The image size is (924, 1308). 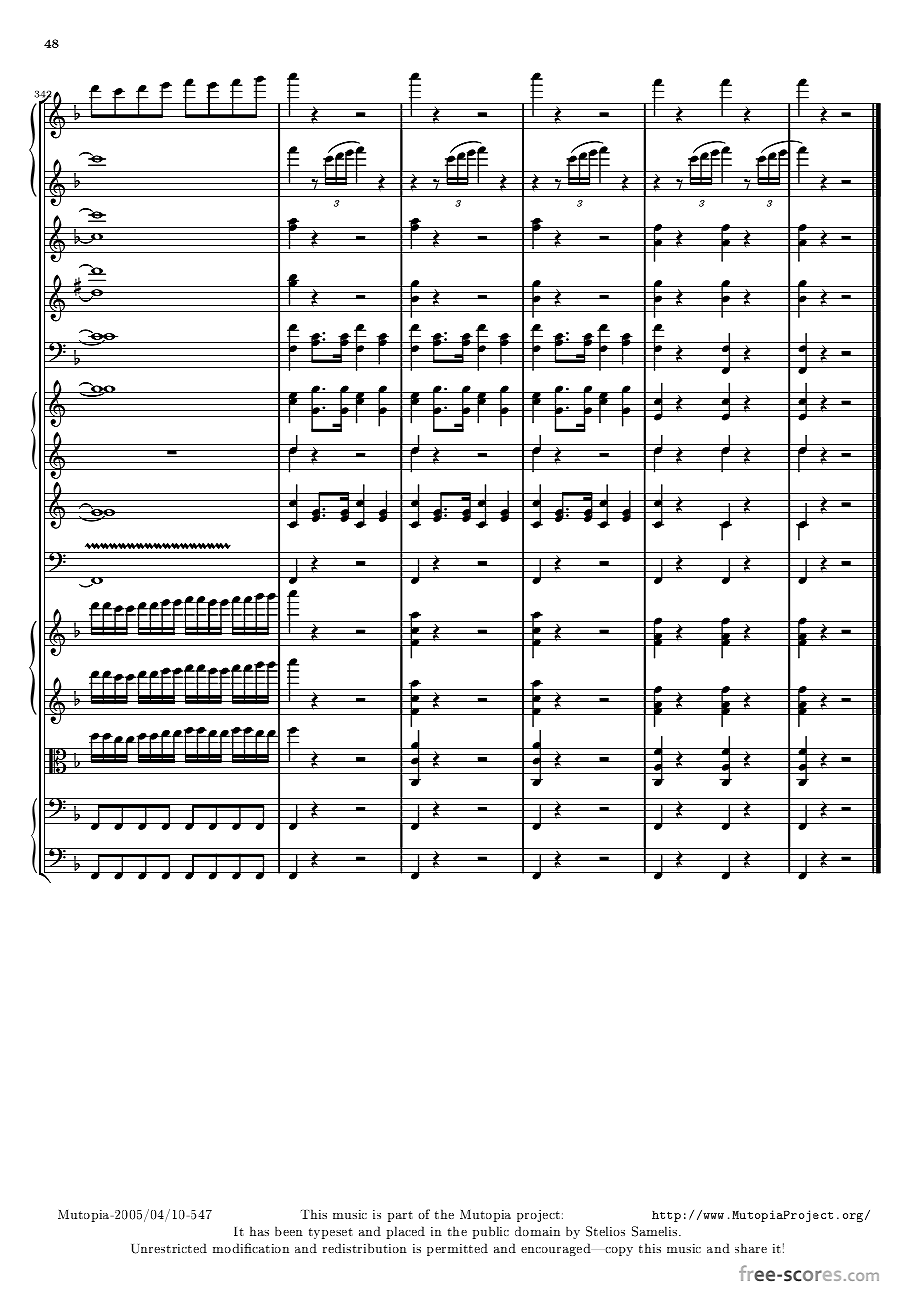 What do you see at coordinates (489, 1232) in the page?
I see `publi` at bounding box center [489, 1232].
